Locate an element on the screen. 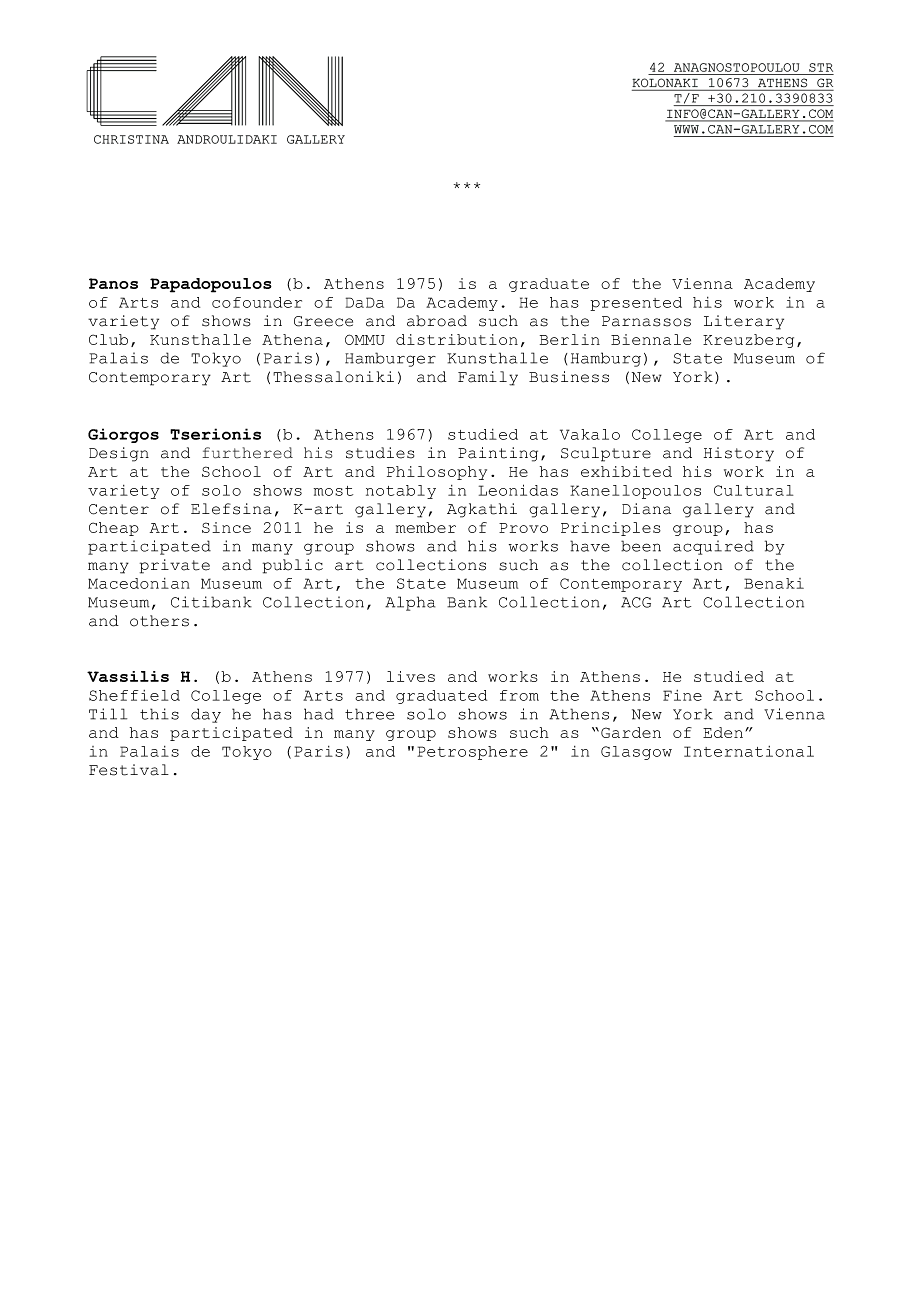 The height and width of the screenshot is (1308, 924). member is located at coordinates (426, 527).
